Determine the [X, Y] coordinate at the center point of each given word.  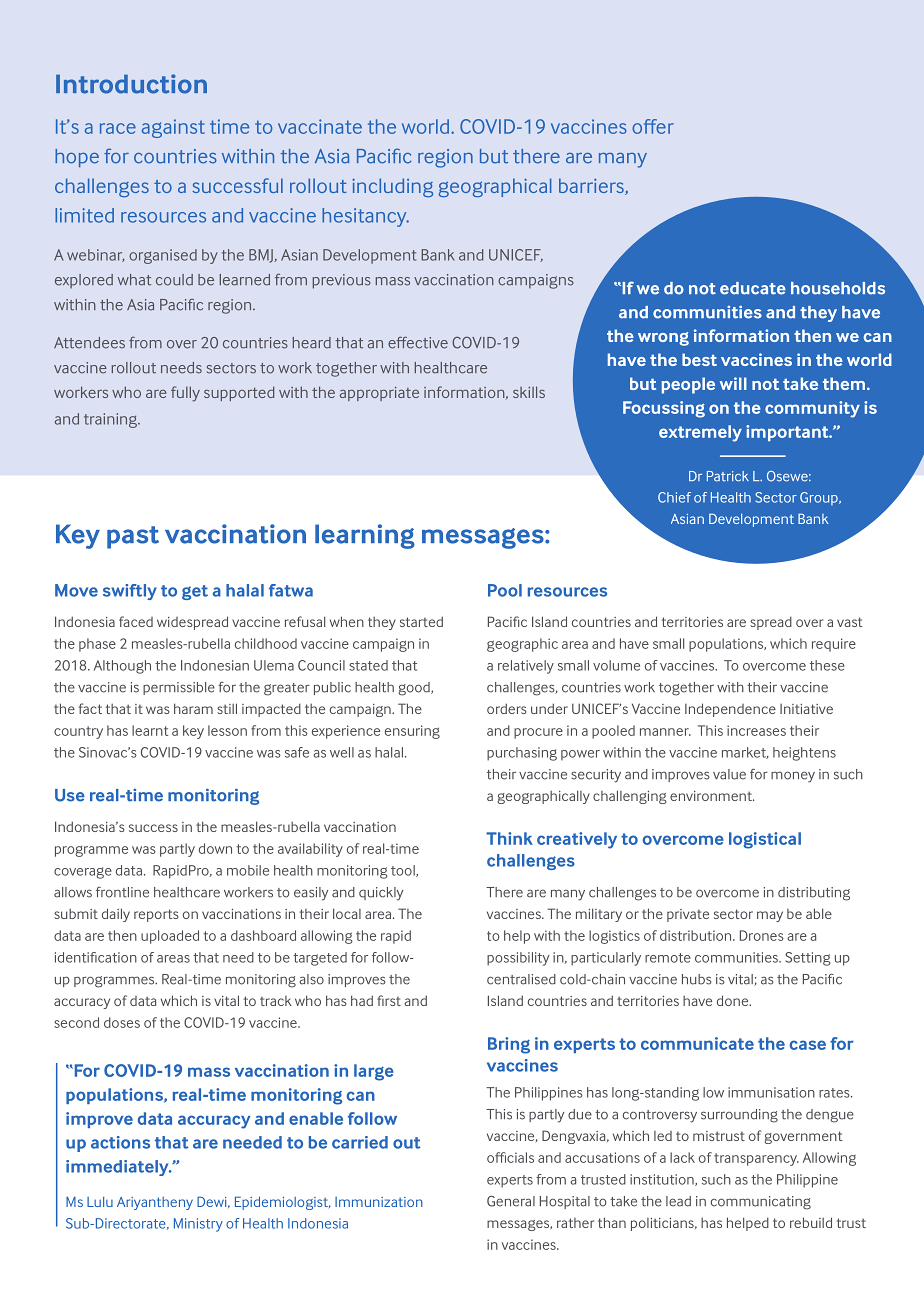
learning [365, 536]
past [133, 537]
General [511, 1201]
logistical [765, 840]
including [392, 187]
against [173, 128]
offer [653, 126]
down [215, 848]
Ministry [198, 1225]
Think [509, 838]
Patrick [728, 476]
